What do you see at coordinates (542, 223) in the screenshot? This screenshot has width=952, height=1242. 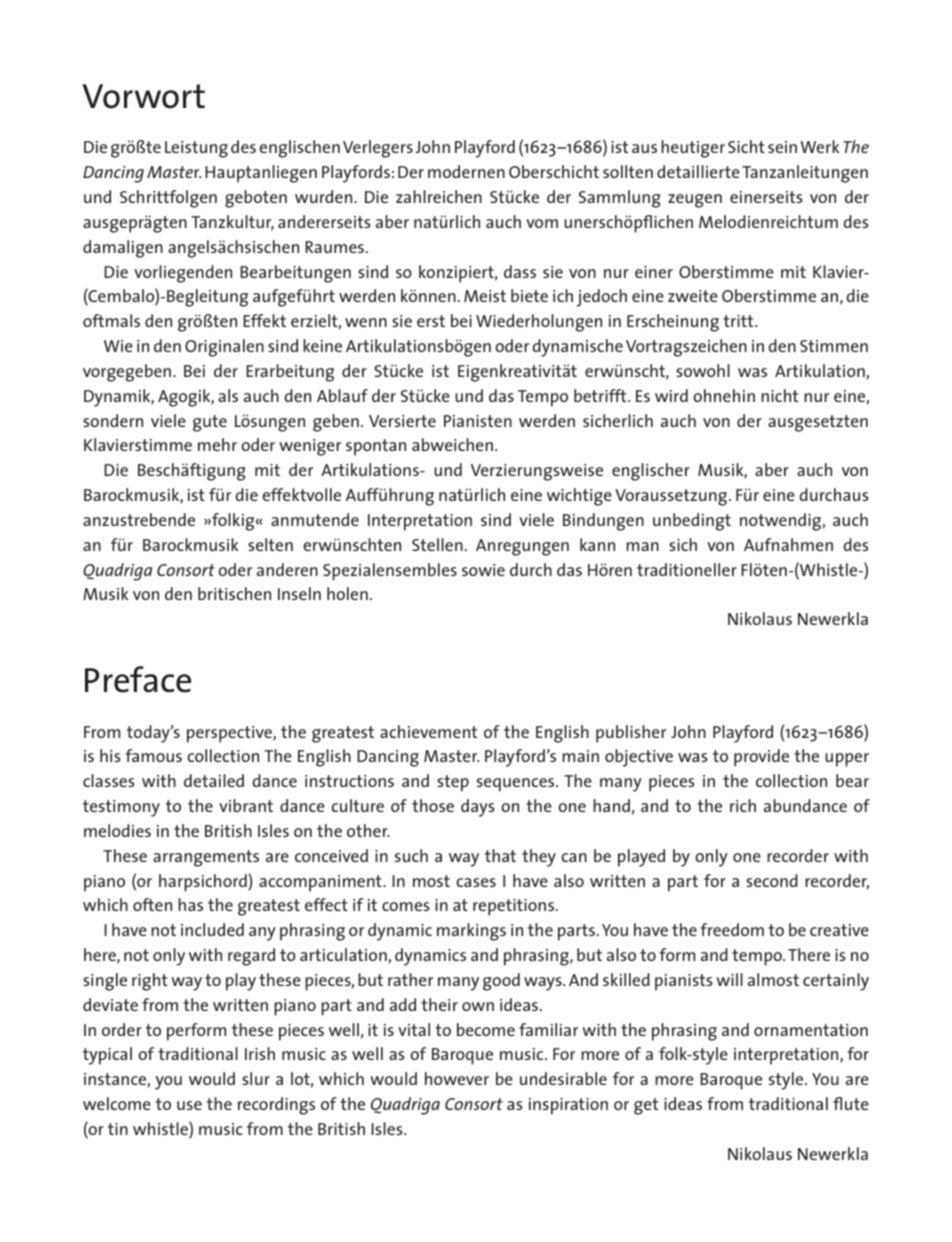 I see `vom` at bounding box center [542, 223].
